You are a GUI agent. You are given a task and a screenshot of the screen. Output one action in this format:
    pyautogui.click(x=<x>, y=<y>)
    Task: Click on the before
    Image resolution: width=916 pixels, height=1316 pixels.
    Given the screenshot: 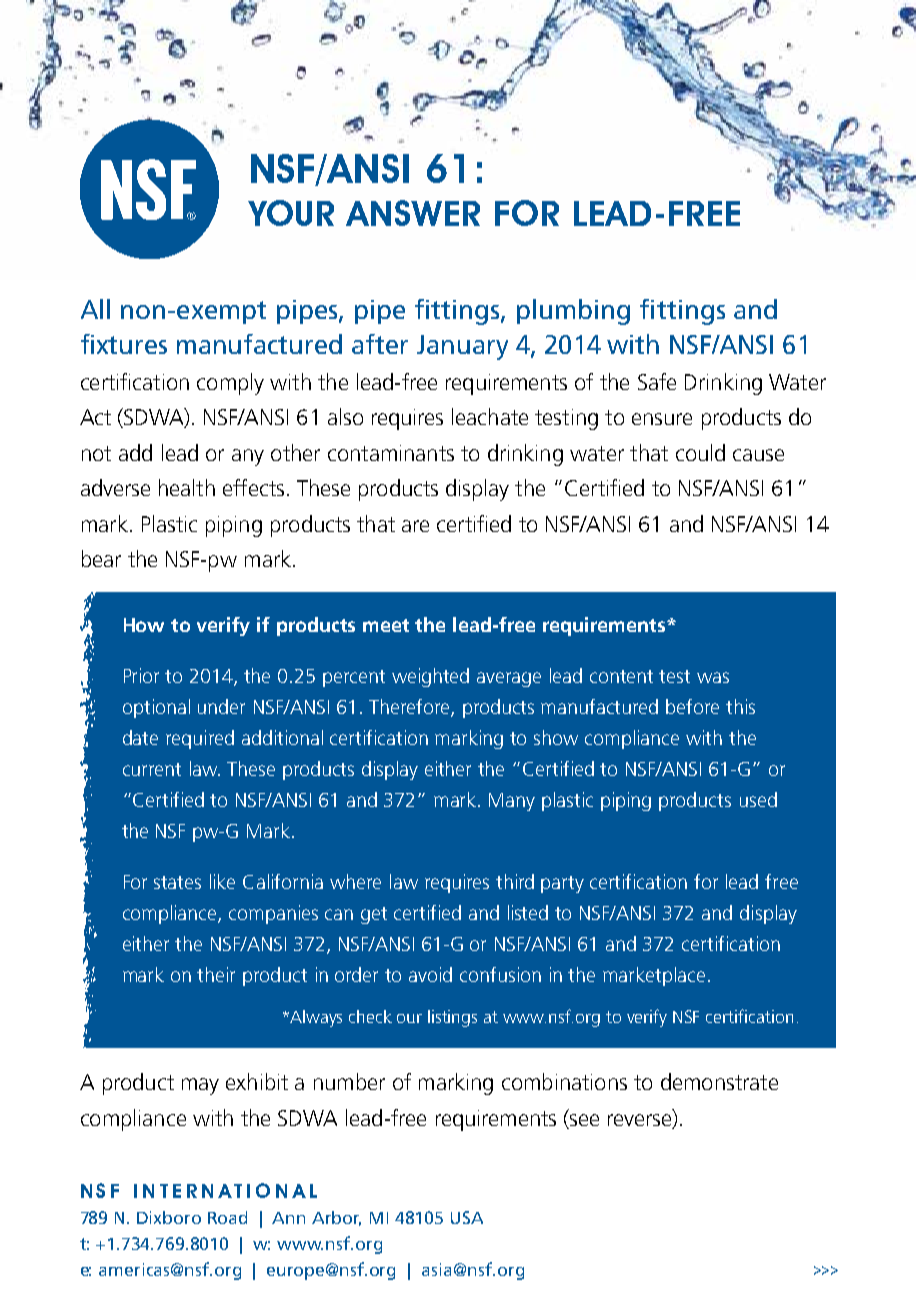 What is the action you would take?
    pyautogui.click(x=692, y=706)
